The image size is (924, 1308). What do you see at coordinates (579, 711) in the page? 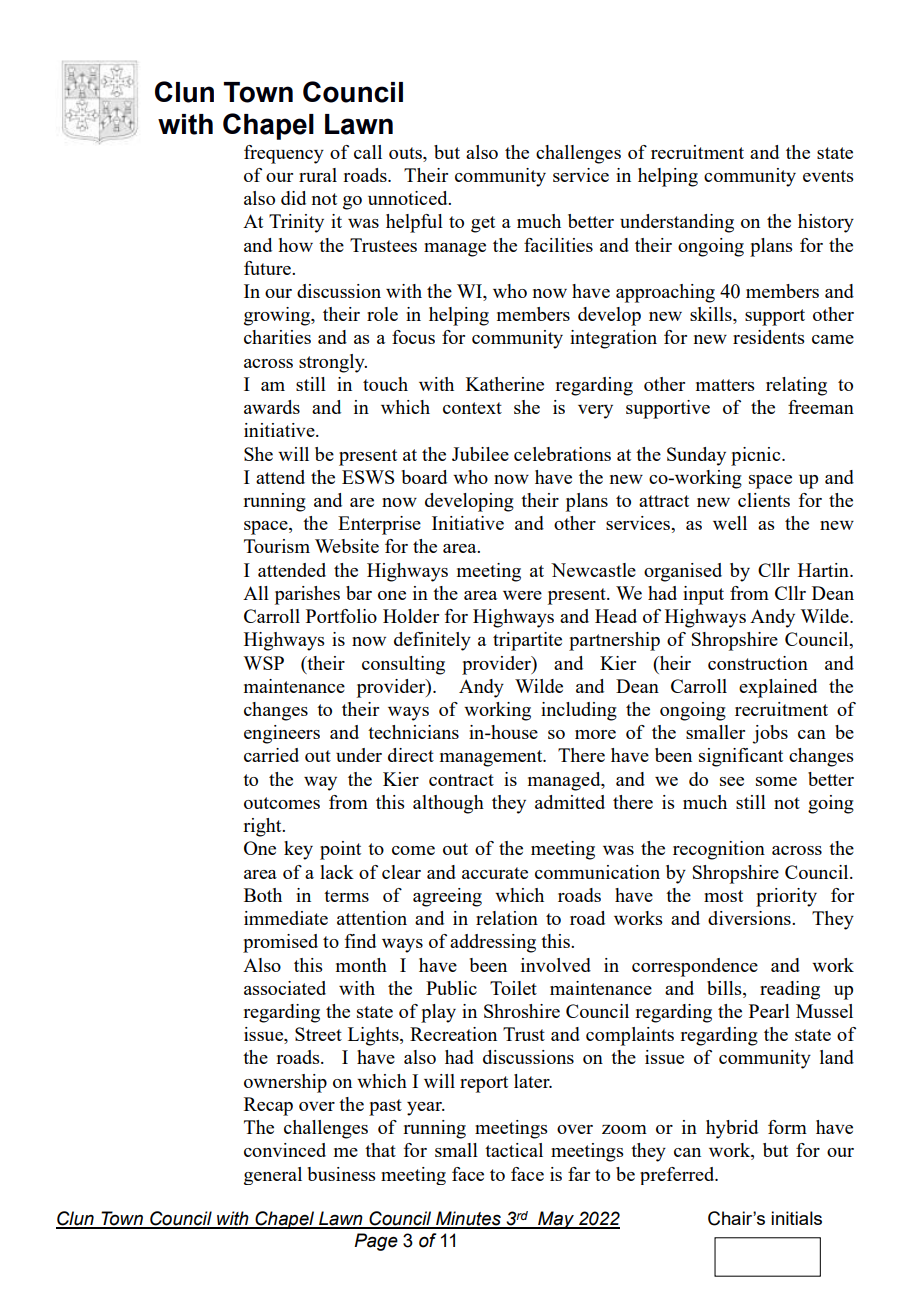
I see `including` at bounding box center [579, 711].
